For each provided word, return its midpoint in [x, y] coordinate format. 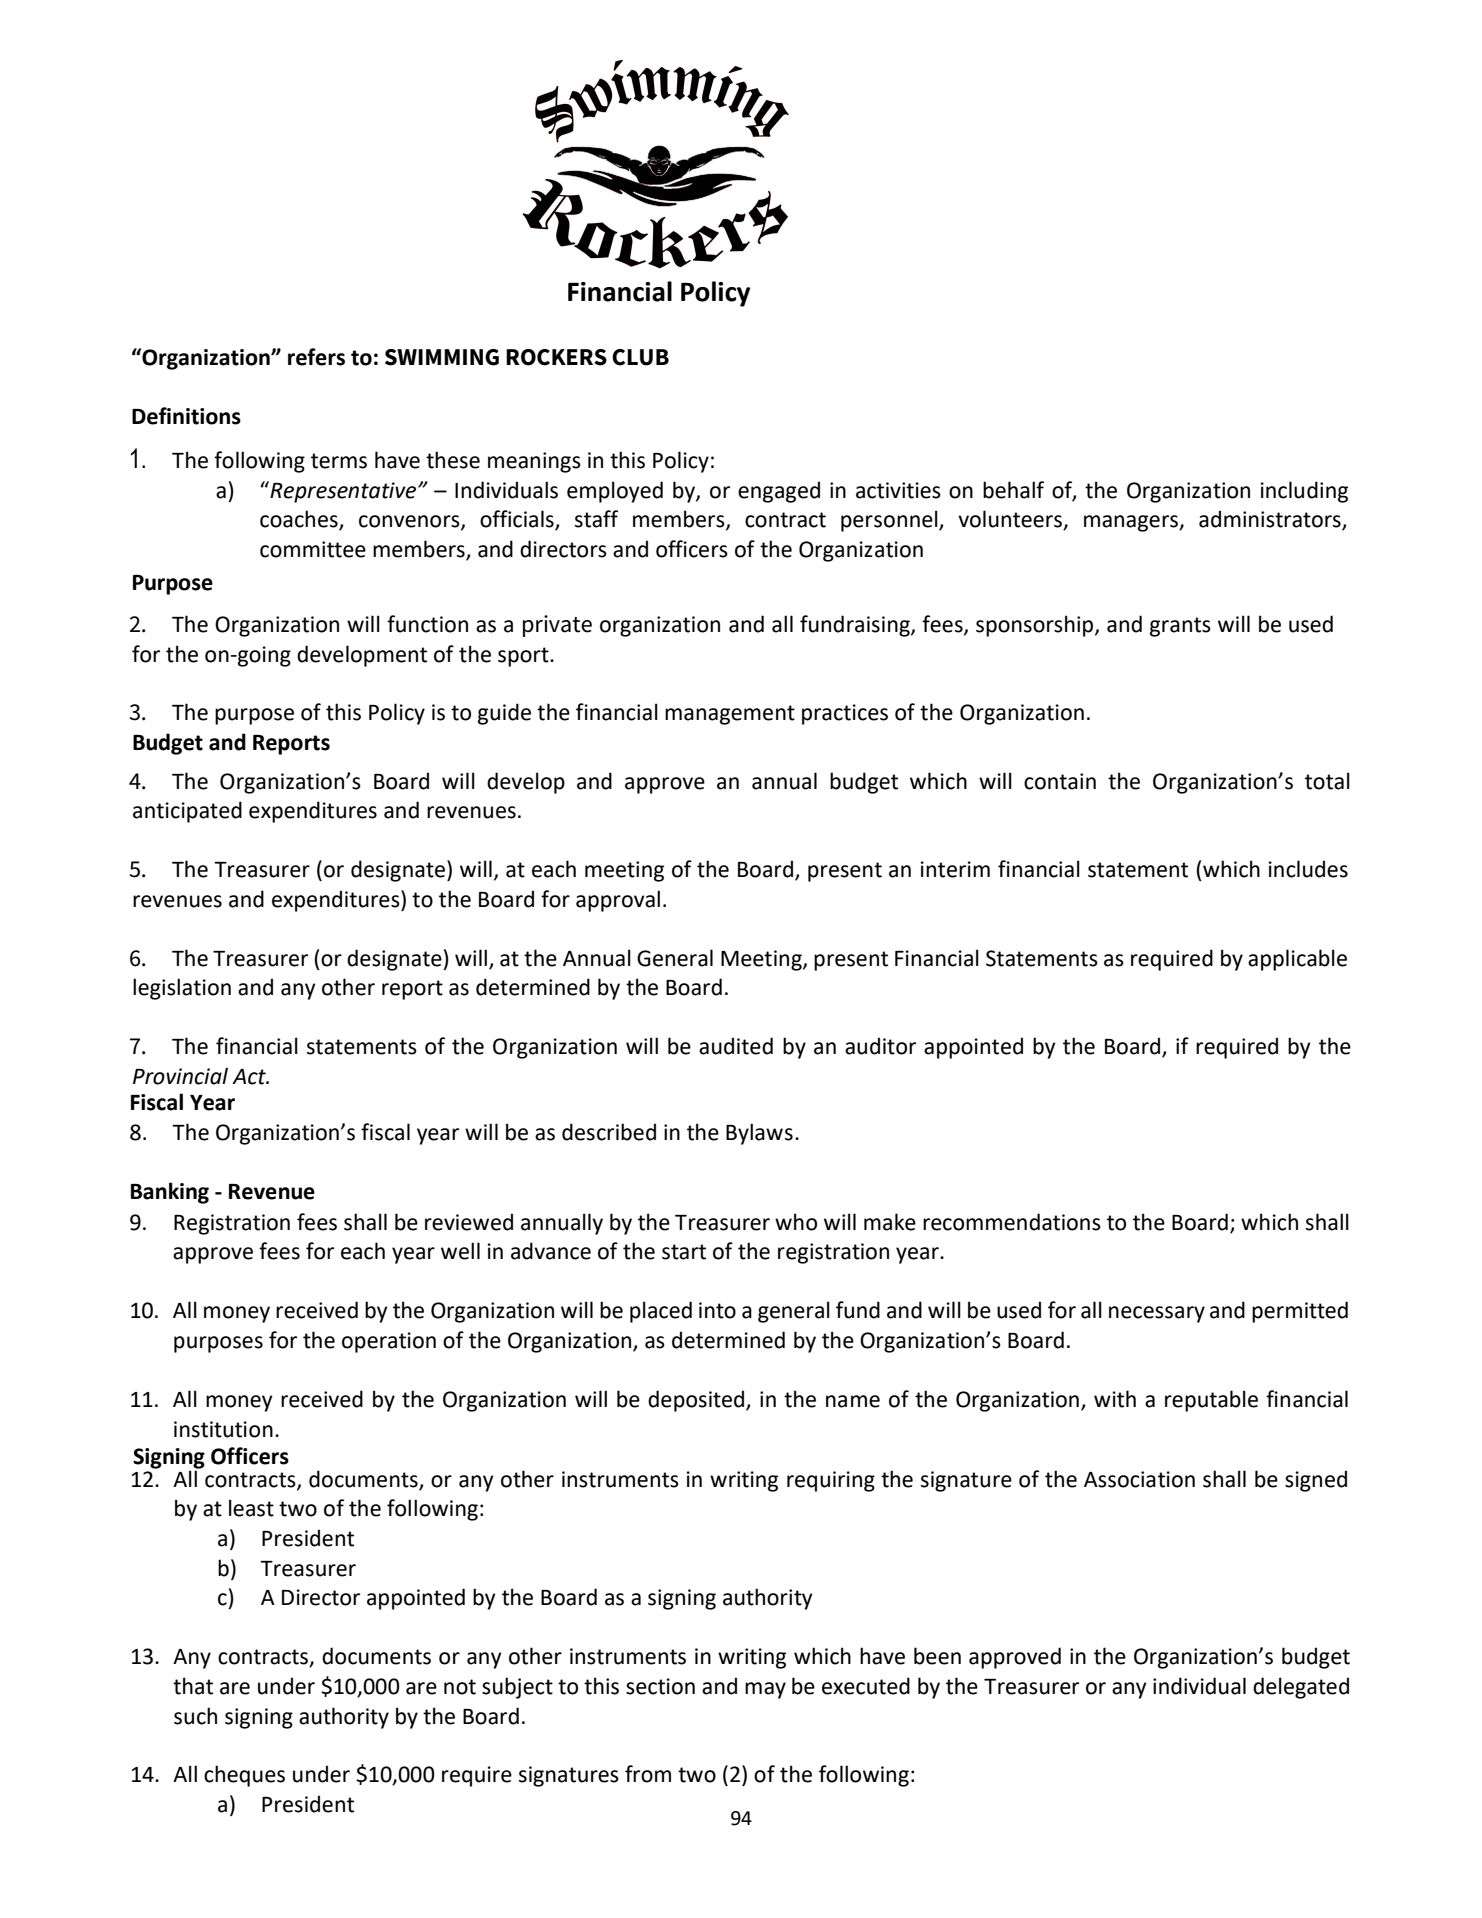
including [1304, 492]
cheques [244, 1776]
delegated [1301, 1688]
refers [316, 357]
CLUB [640, 357]
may [765, 1690]
